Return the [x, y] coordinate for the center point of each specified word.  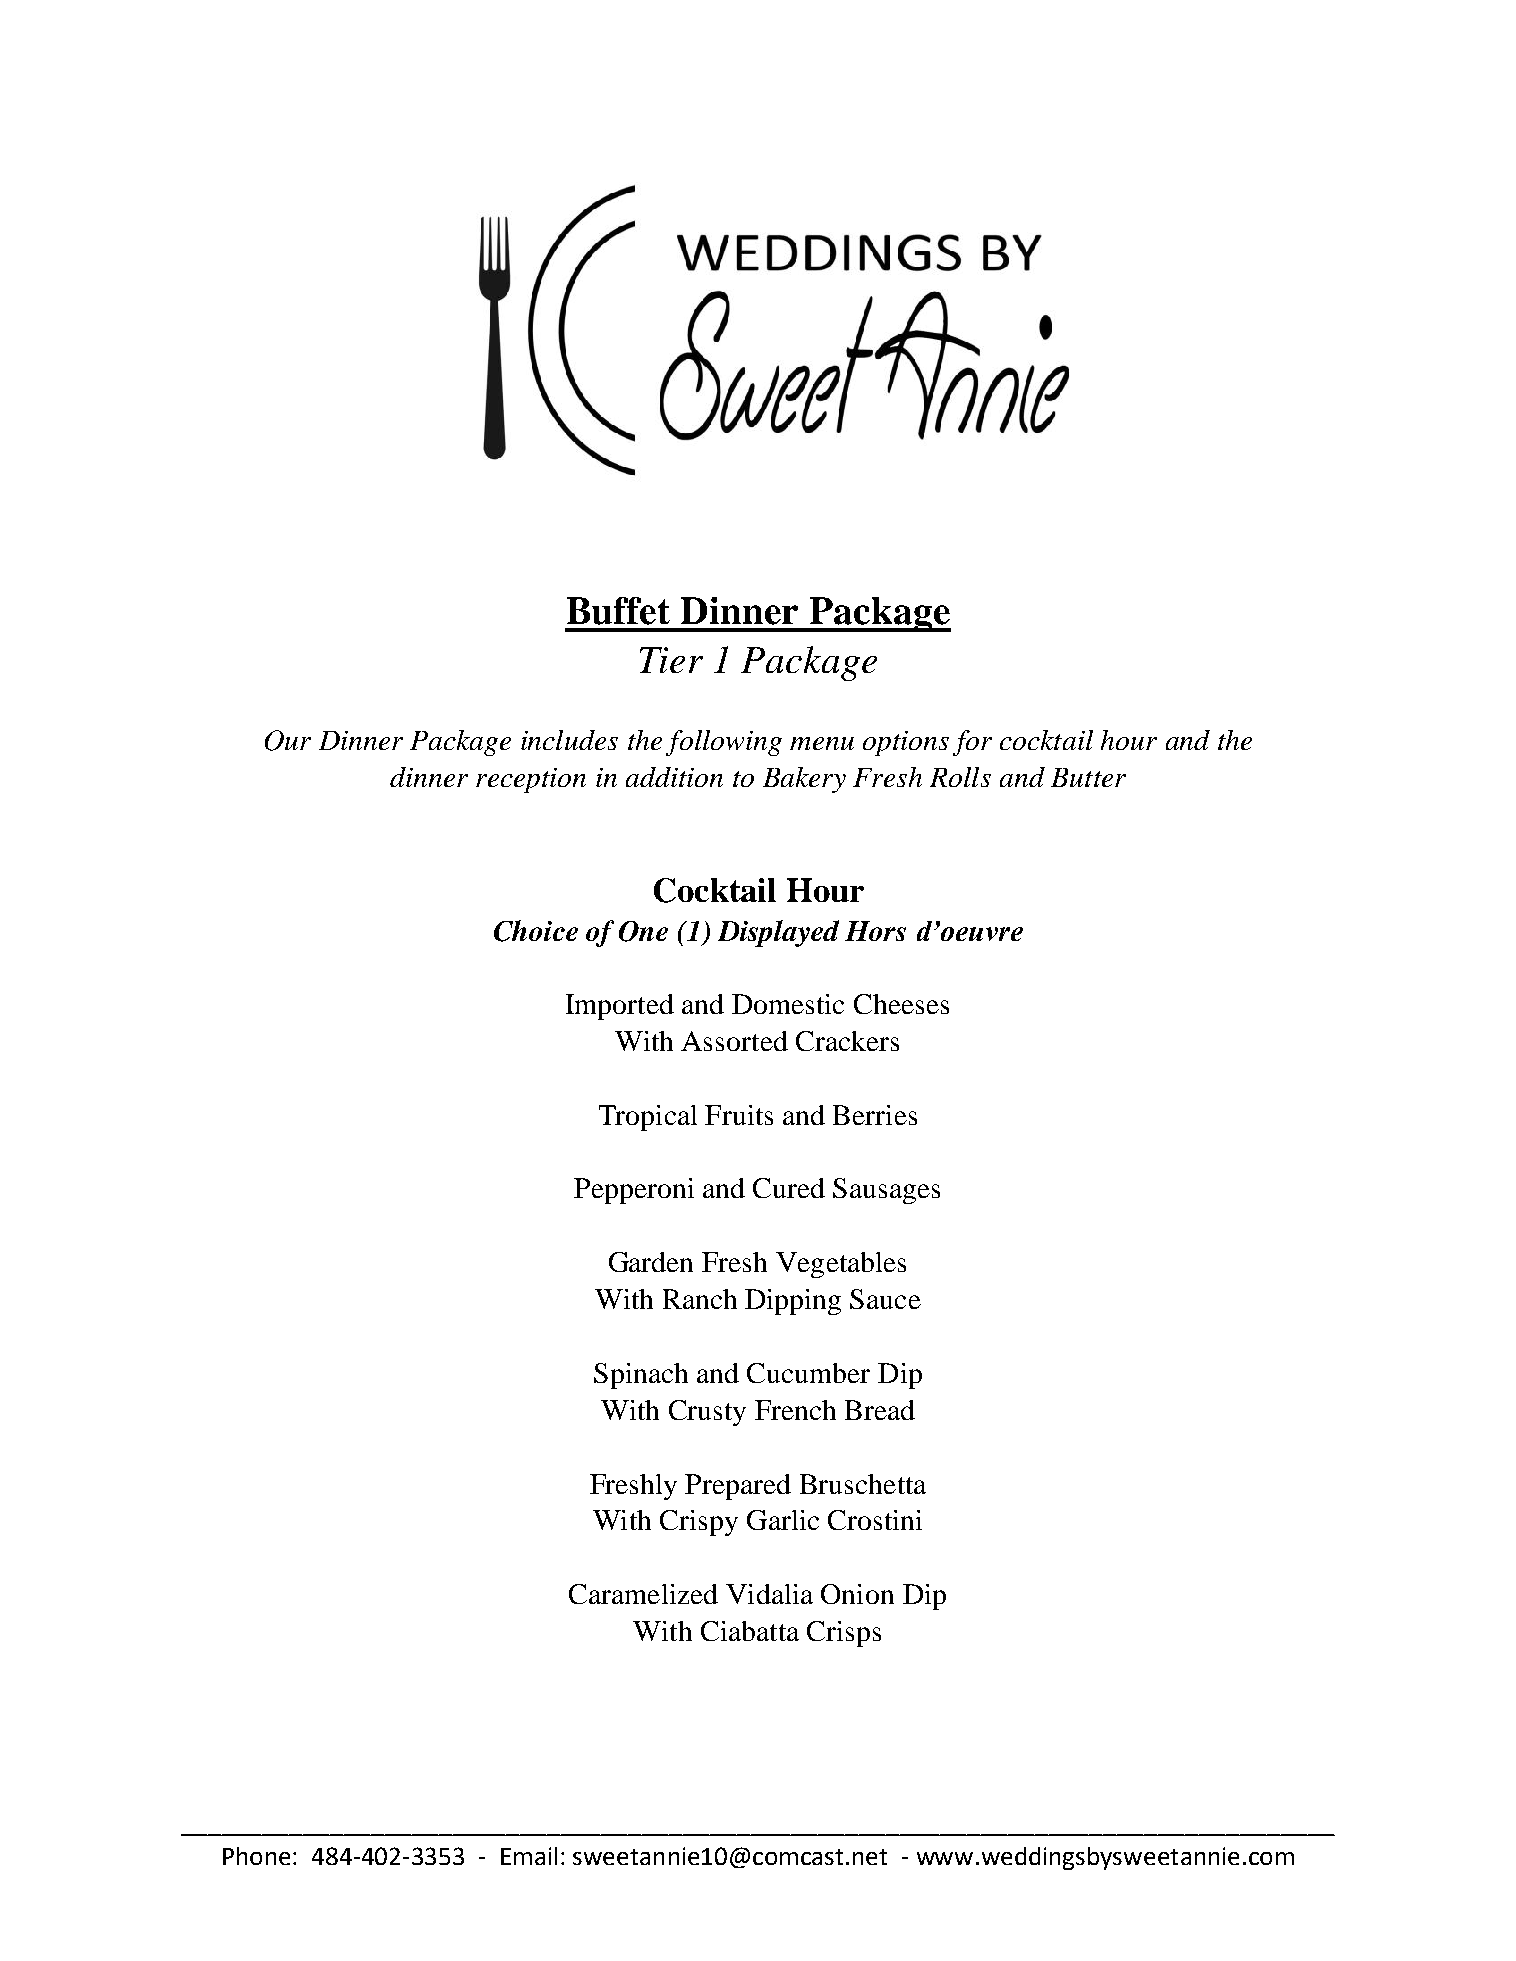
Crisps [844, 1634]
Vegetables [841, 1265]
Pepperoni [634, 1191]
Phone [256, 1856]
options [906, 743]
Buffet [618, 611]
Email [529, 1856]
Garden [651, 1262]
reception [531, 780]
